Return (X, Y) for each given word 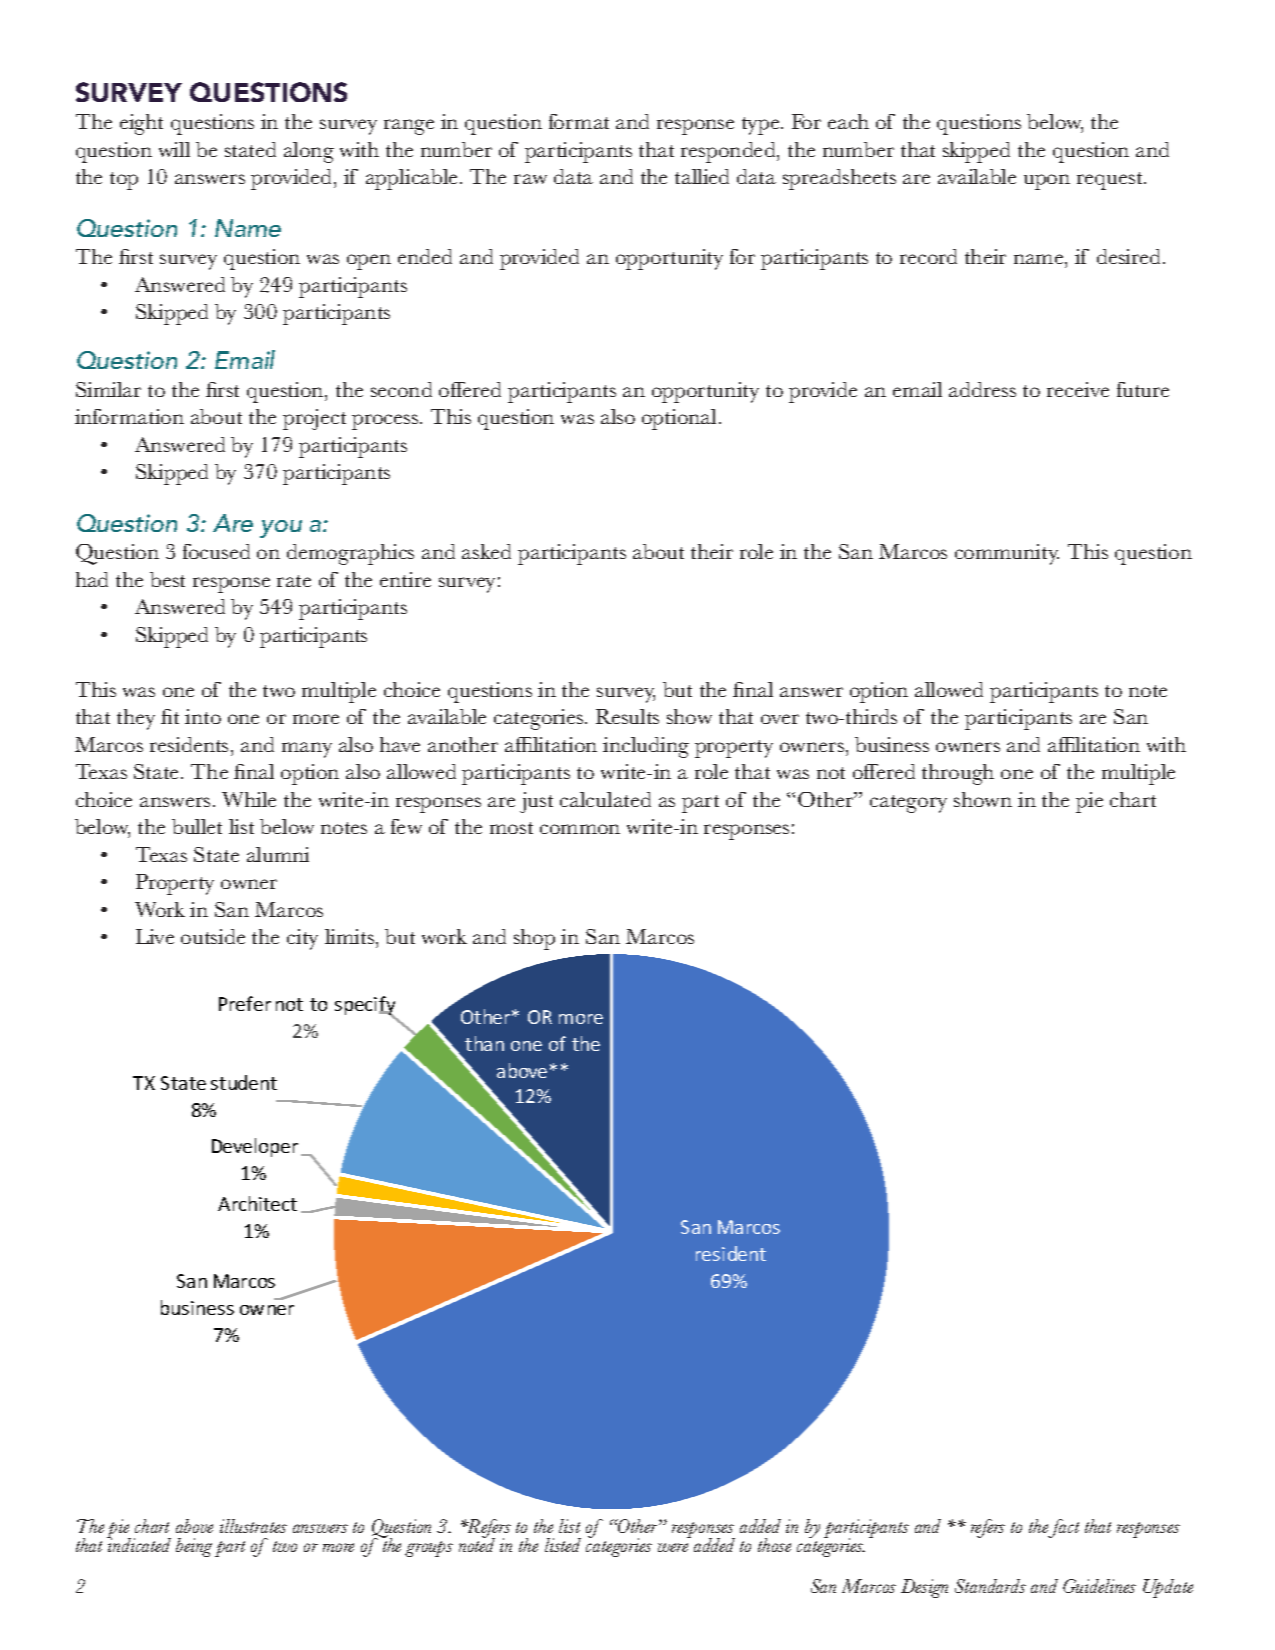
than (484, 1043)
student (244, 1082)
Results (627, 716)
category (908, 804)
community (1007, 554)
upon (1047, 182)
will (174, 149)
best (167, 579)
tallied (702, 176)
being (194, 1547)
